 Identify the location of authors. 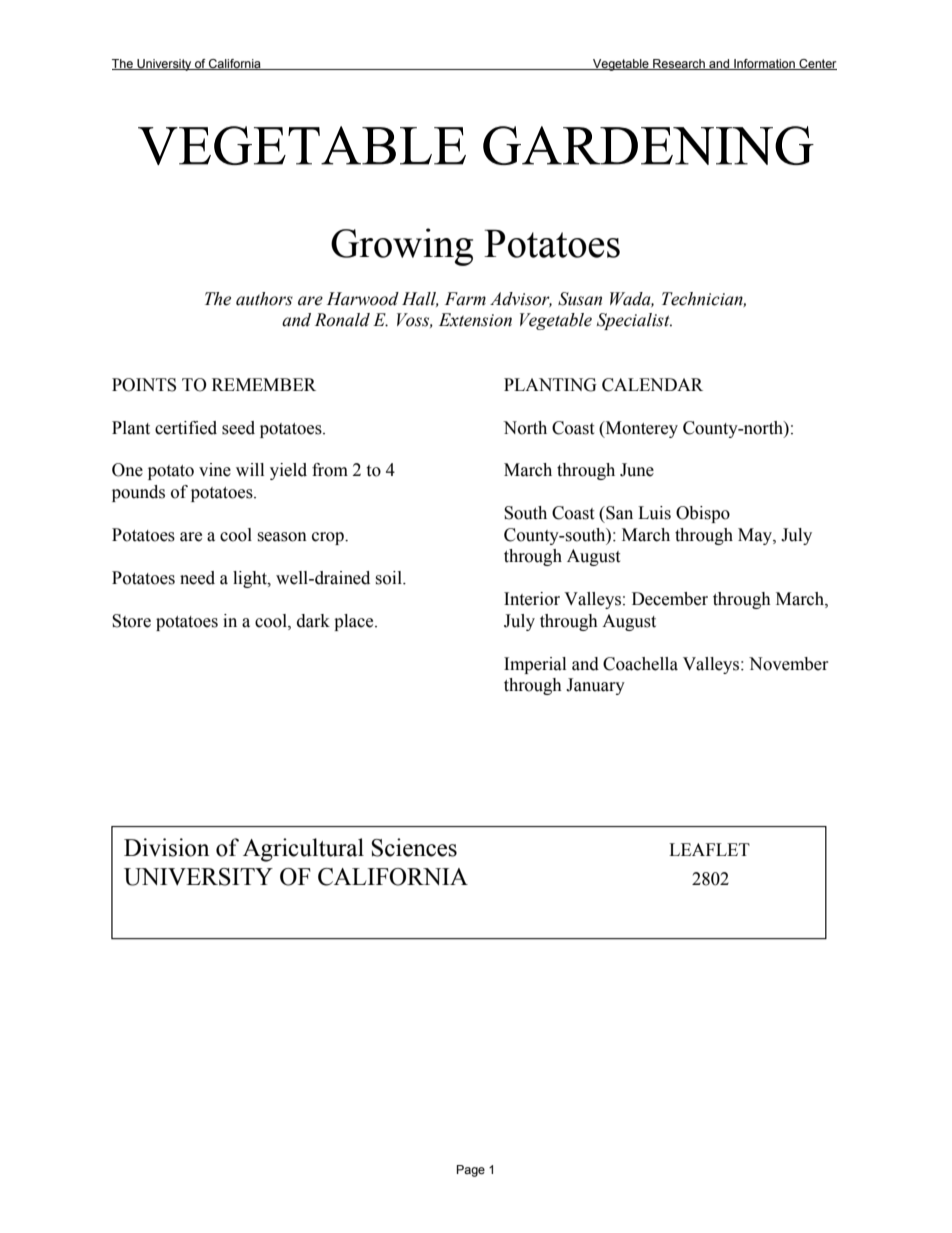
(264, 299).
